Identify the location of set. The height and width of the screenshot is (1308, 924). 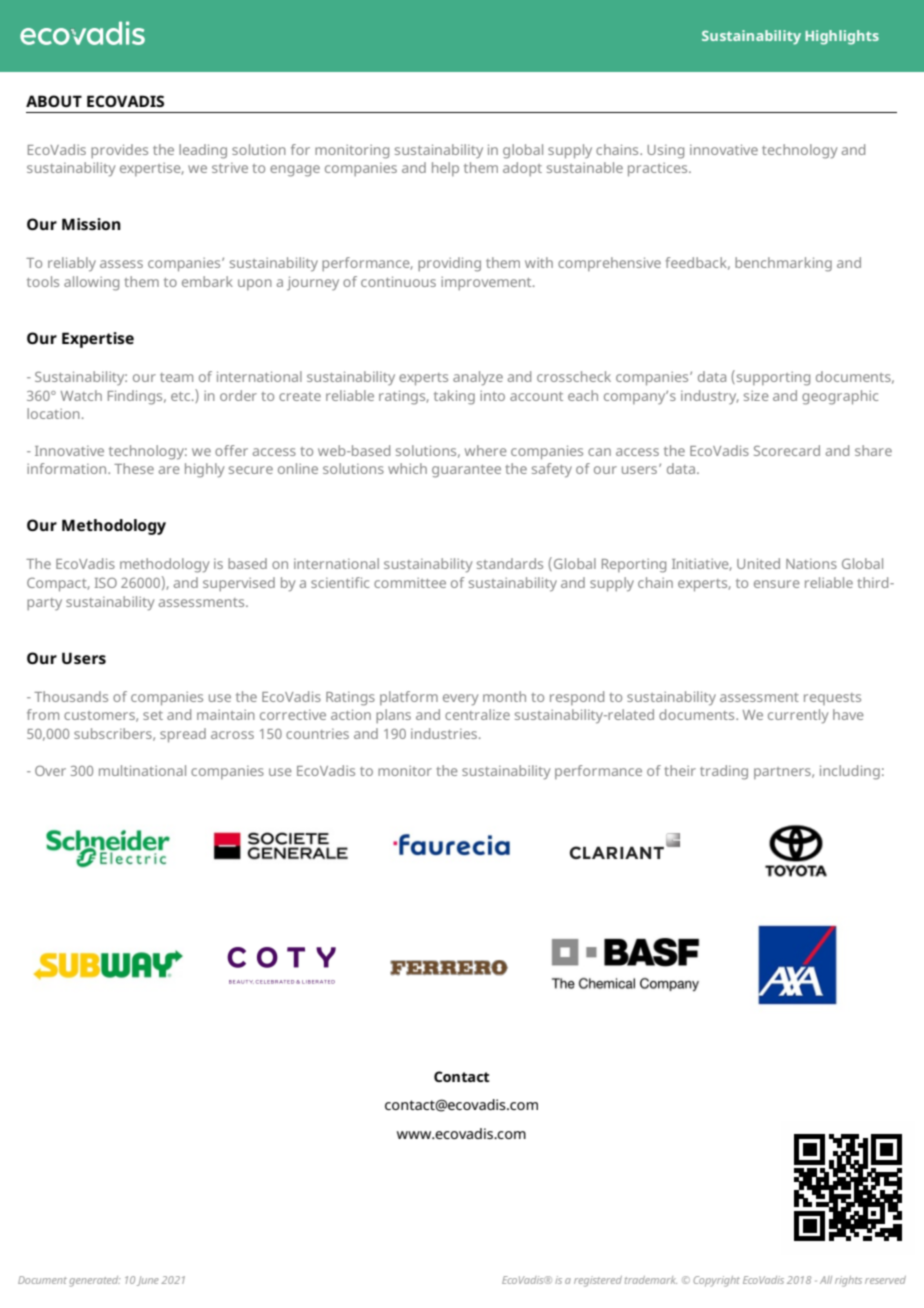
(153, 715).
